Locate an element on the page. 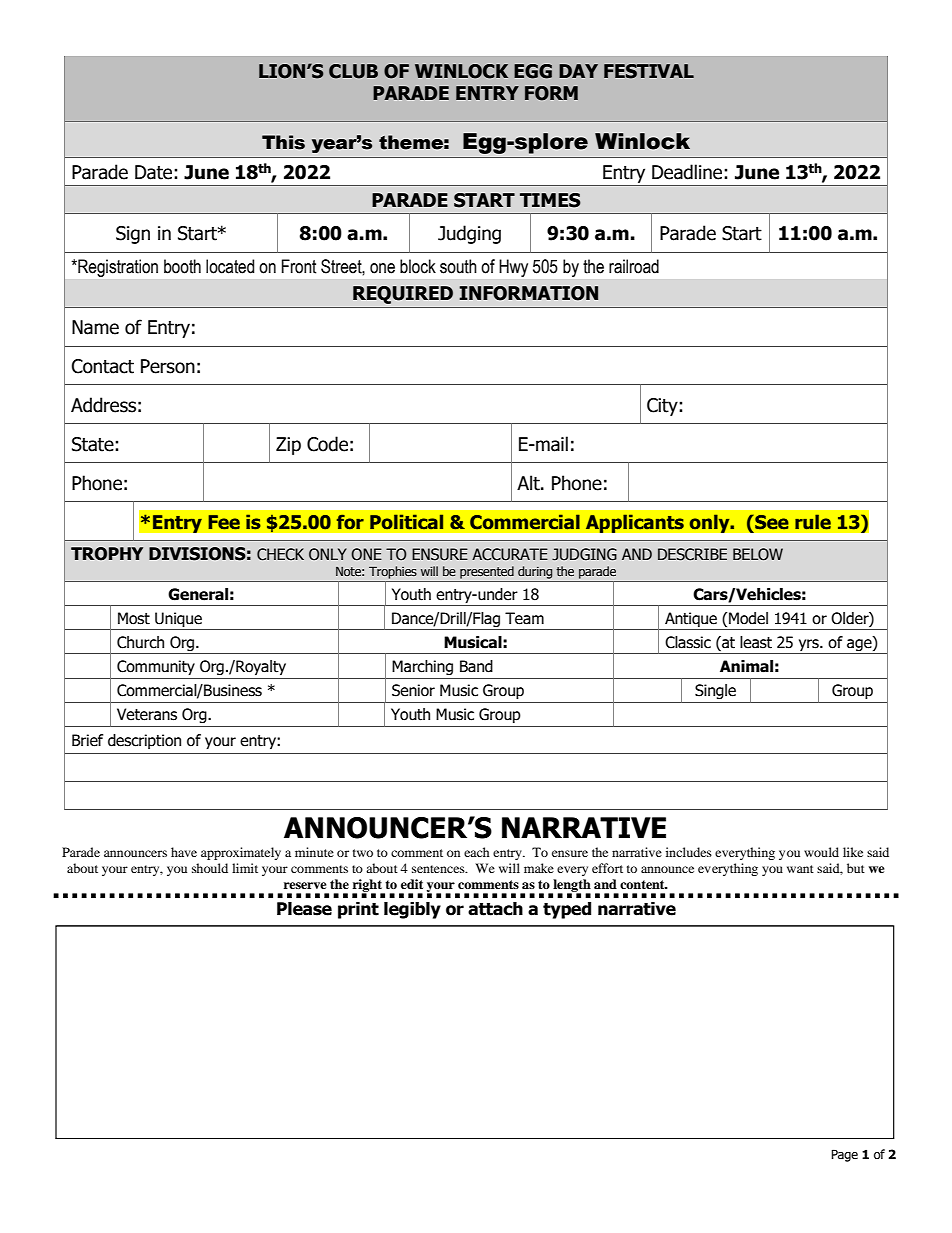 The height and width of the image is (1233, 952). Team is located at coordinates (524, 618).
